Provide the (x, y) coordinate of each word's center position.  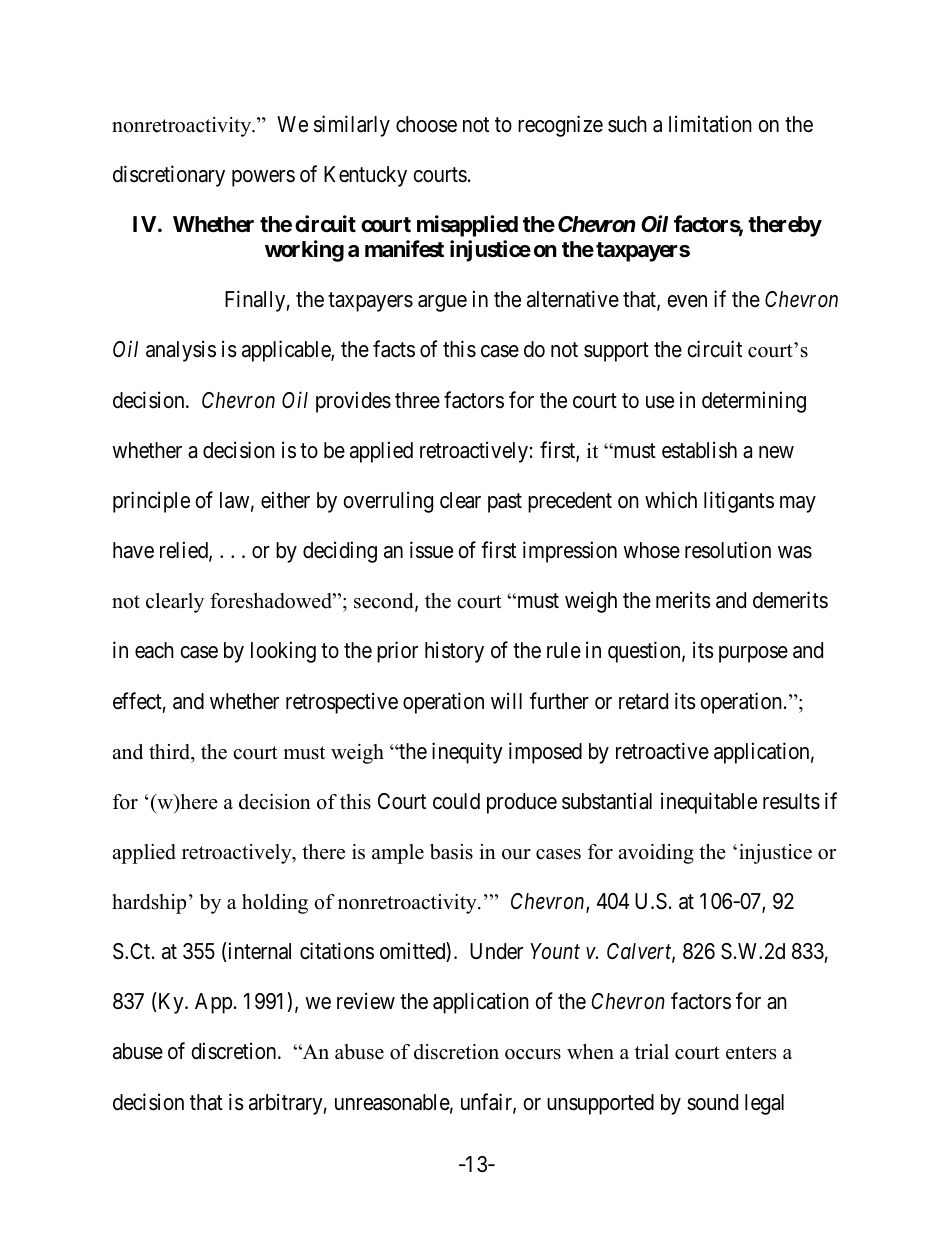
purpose (753, 654)
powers (263, 178)
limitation (710, 124)
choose (426, 124)
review (366, 1001)
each (154, 650)
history (454, 652)
